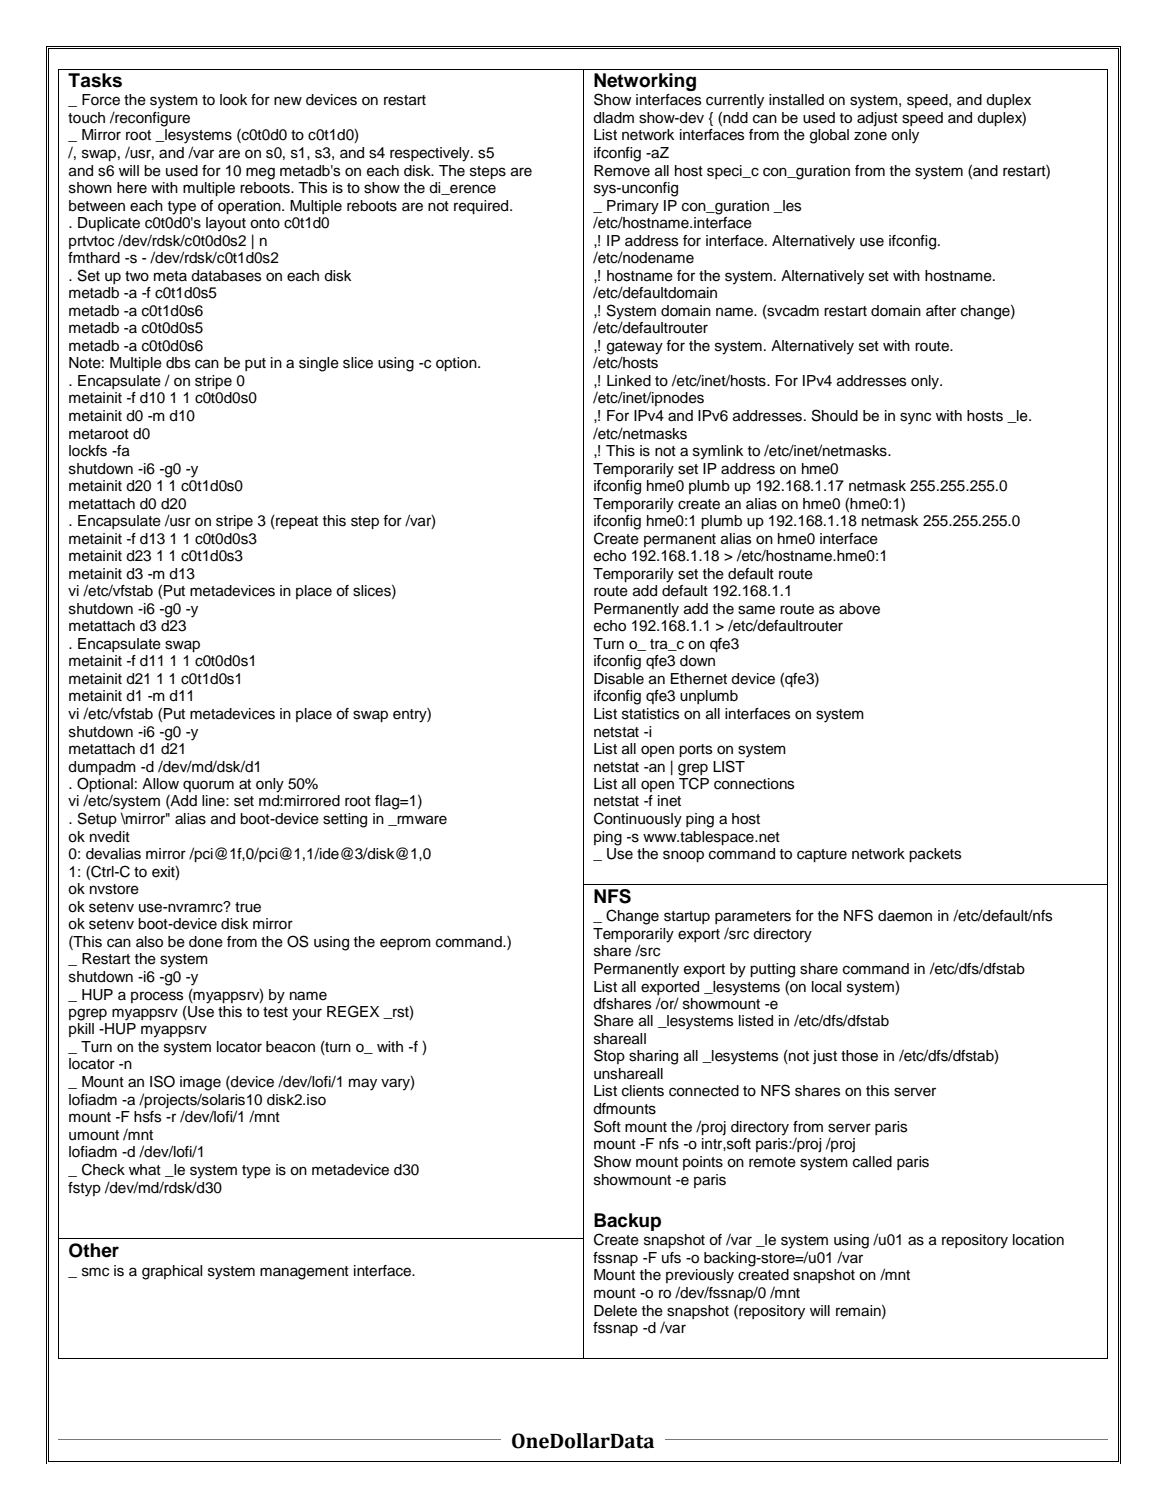 The image size is (1166, 1509). What do you see at coordinates (622, 171) in the screenshot?
I see `Remove` at bounding box center [622, 171].
